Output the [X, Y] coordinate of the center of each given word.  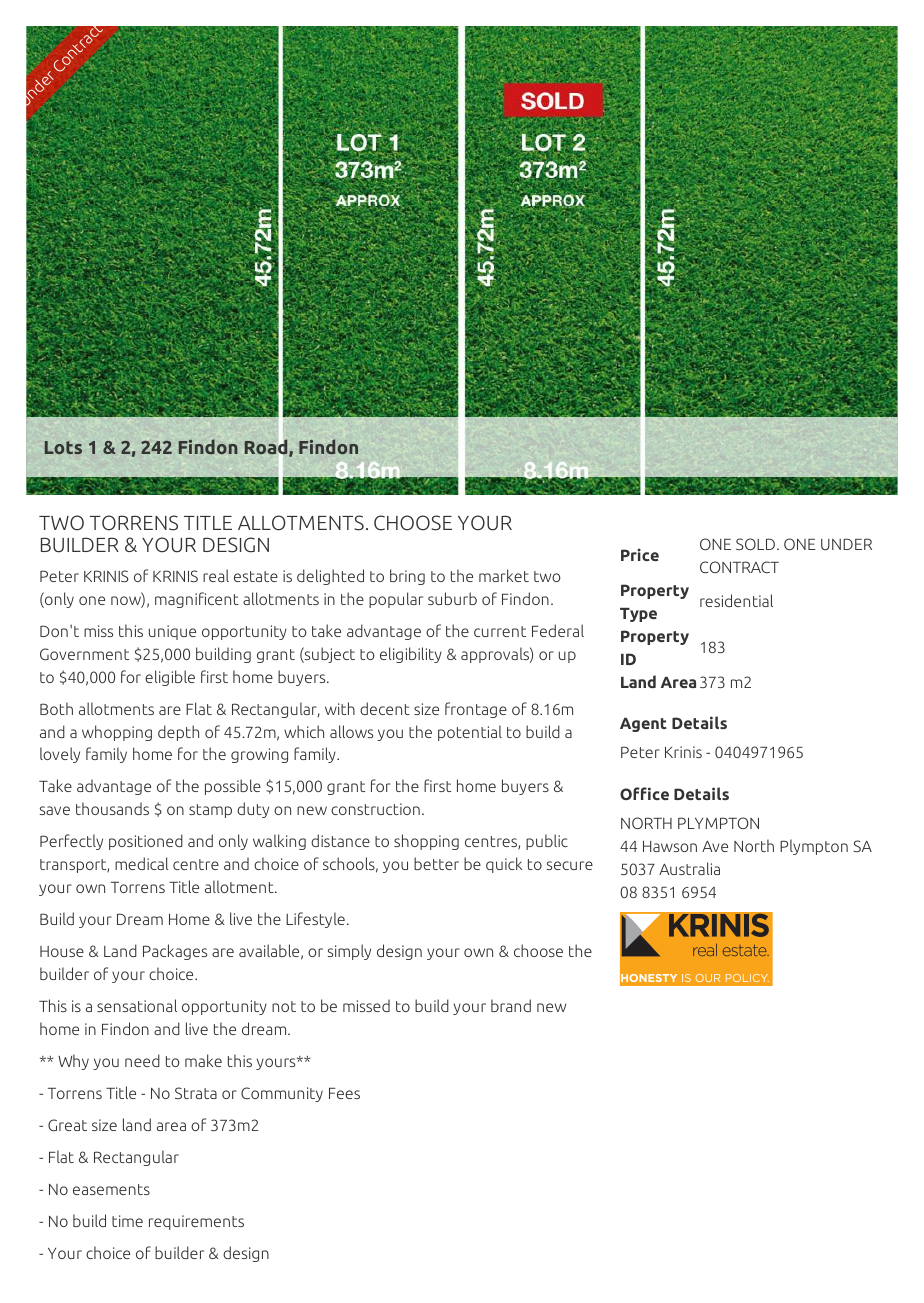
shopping [426, 842]
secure [570, 865]
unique [172, 632]
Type [638, 615]
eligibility [411, 655]
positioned [146, 842]
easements [111, 1189]
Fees [344, 1093]
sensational [137, 1005]
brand [511, 1005]
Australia [689, 868]
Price [640, 554]
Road [267, 447]
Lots [63, 447]
